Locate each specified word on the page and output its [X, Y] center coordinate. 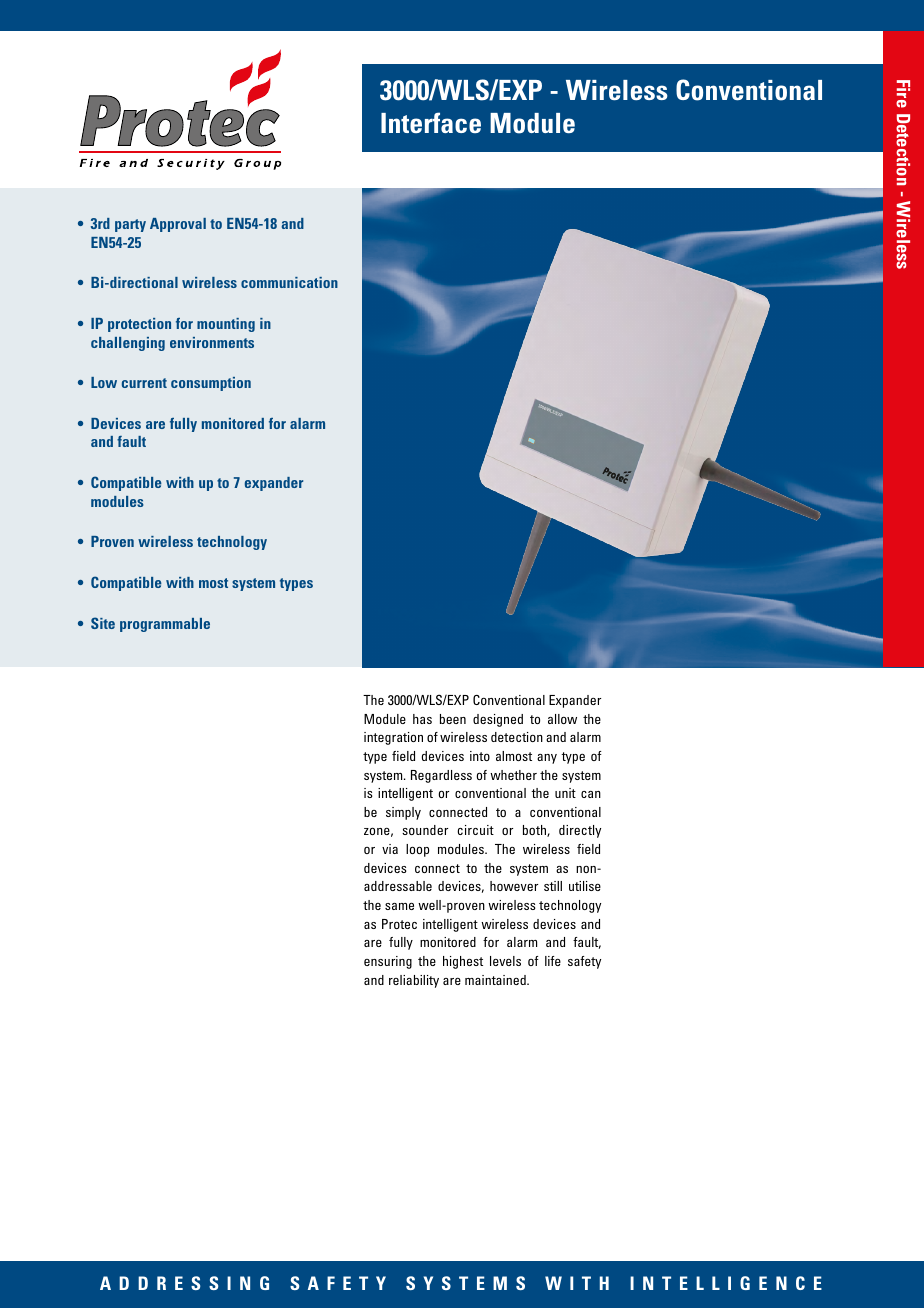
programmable [165, 625]
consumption [211, 384]
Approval [178, 225]
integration [393, 738]
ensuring [388, 962]
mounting [226, 325]
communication [289, 282]
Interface [431, 122]
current [144, 383]
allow [562, 719]
